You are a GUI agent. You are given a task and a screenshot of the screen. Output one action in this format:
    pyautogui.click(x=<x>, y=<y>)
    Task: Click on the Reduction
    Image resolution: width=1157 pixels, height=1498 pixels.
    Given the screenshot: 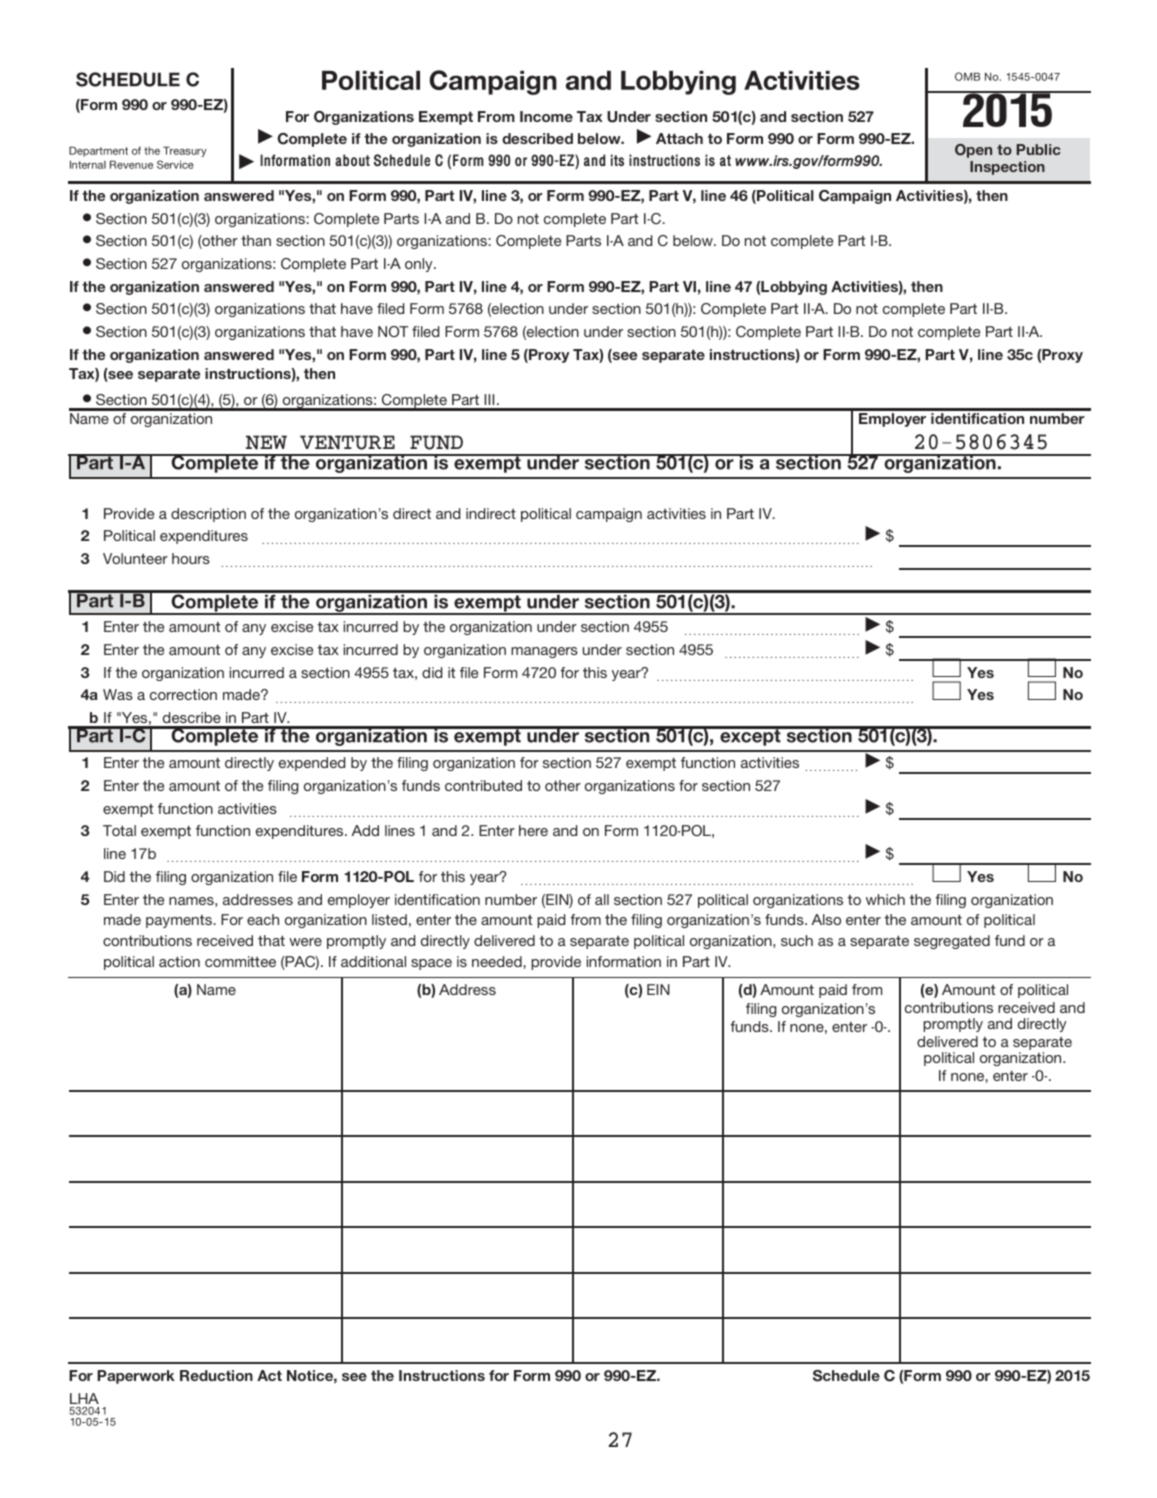 What is the action you would take?
    pyautogui.click(x=216, y=1375)
